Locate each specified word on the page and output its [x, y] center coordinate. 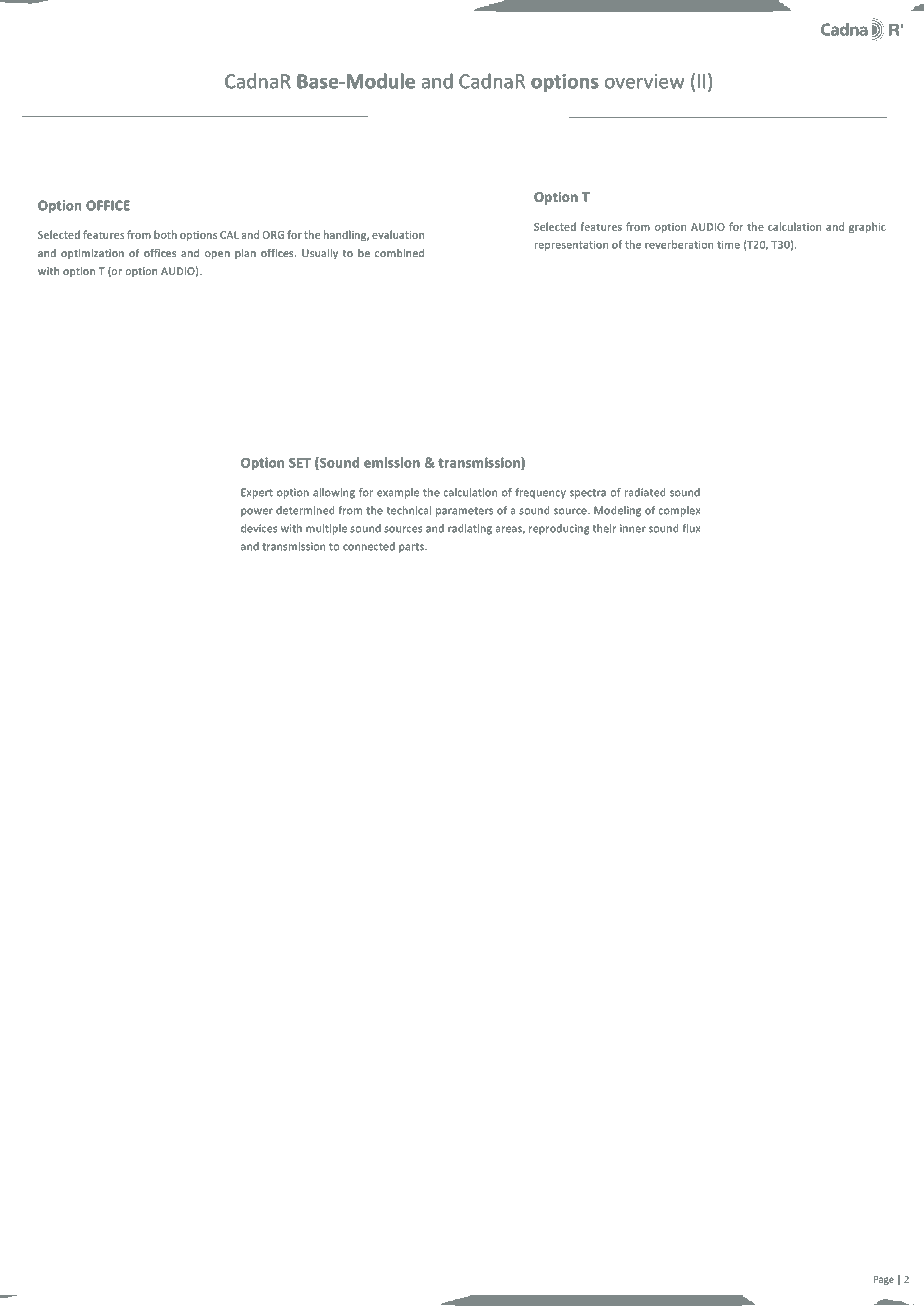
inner [633, 528]
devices [259, 528]
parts [412, 548]
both [165, 234]
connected [369, 546]
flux [691, 528]
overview [644, 81]
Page [884, 1280]
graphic [867, 227]
